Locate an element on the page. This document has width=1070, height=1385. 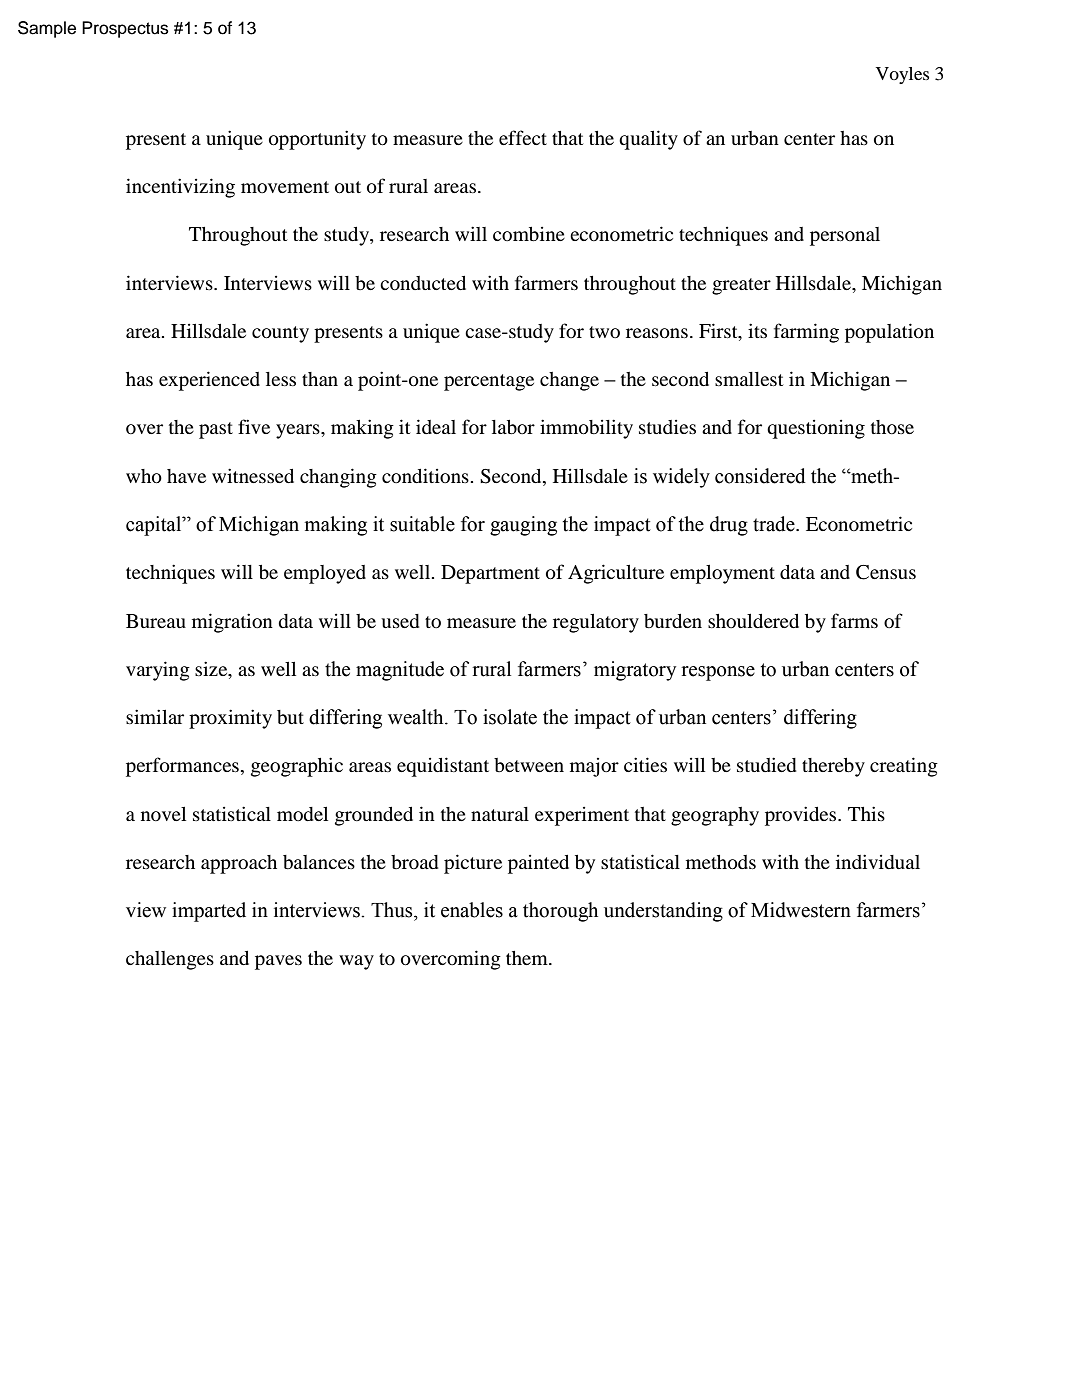
farming is located at coordinates (806, 333).
